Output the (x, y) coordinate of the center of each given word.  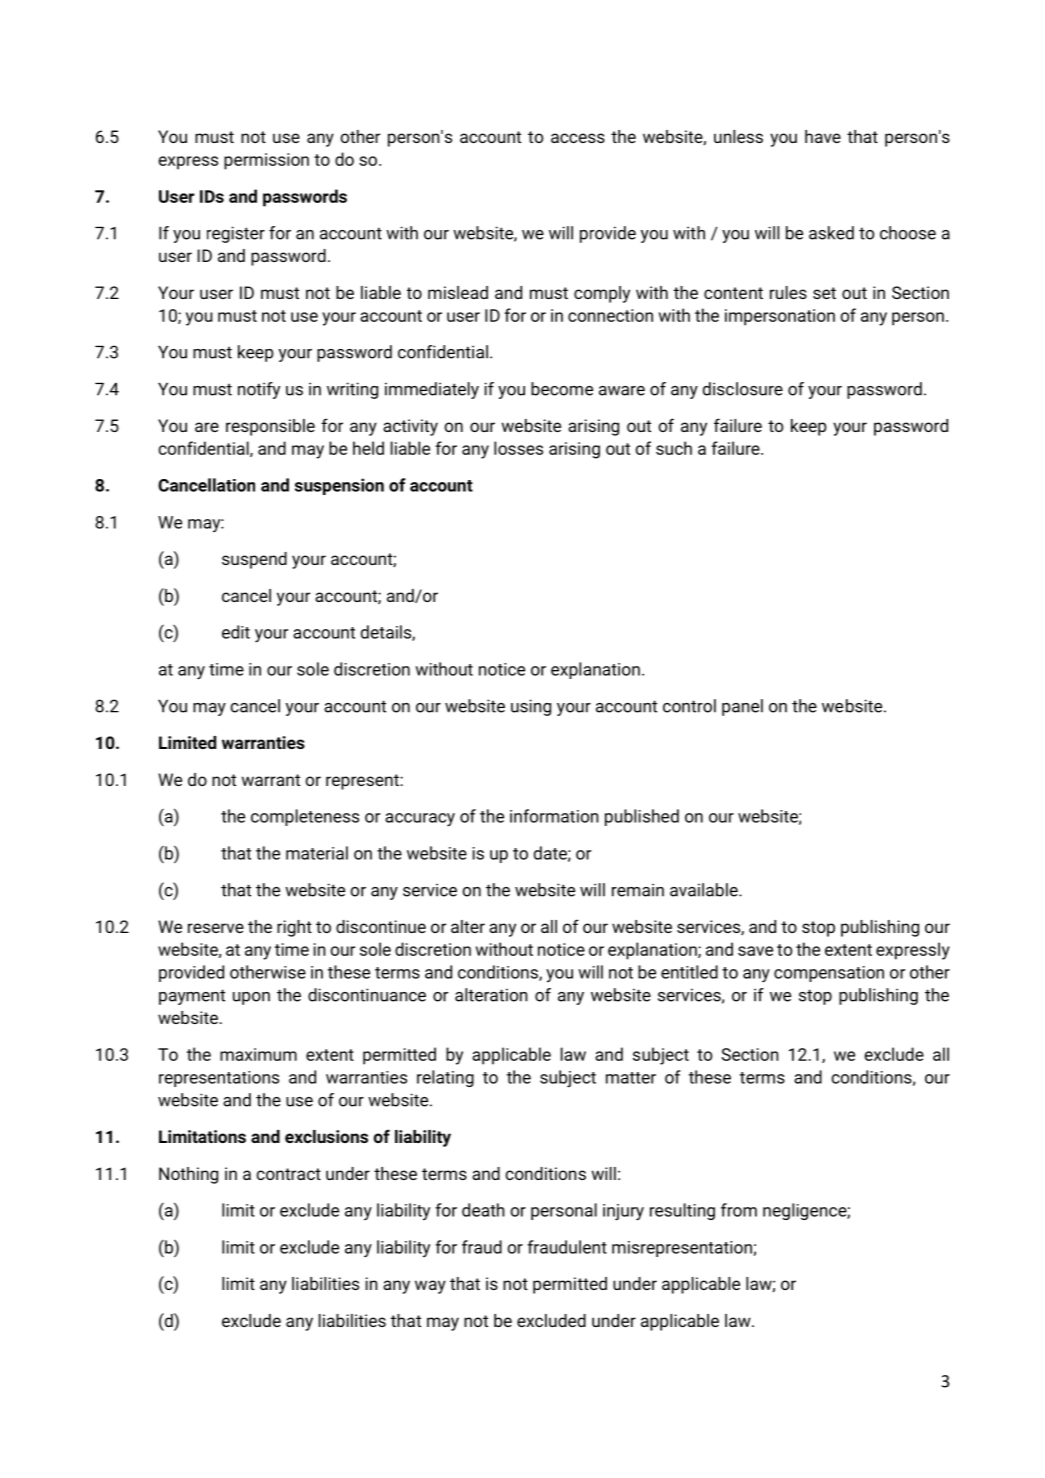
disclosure (743, 389)
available (705, 890)
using (531, 707)
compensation (829, 974)
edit (236, 632)
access (578, 138)
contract (288, 1174)
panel (742, 707)
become (562, 389)
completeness (305, 817)
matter (631, 1078)
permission (266, 161)
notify (259, 390)
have (823, 136)
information (554, 816)
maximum (258, 1054)
